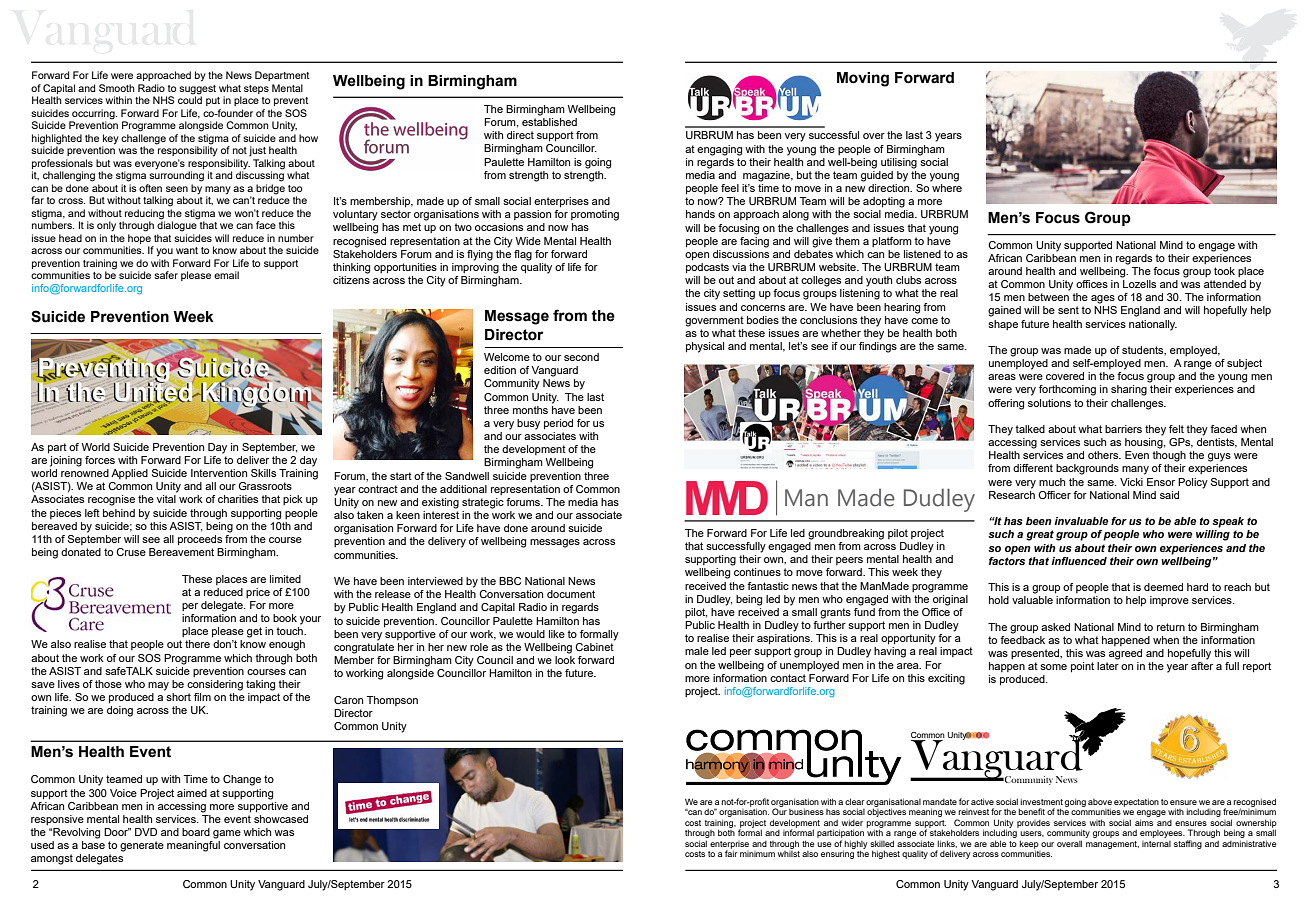  I want to click on could, so click(190, 99).
